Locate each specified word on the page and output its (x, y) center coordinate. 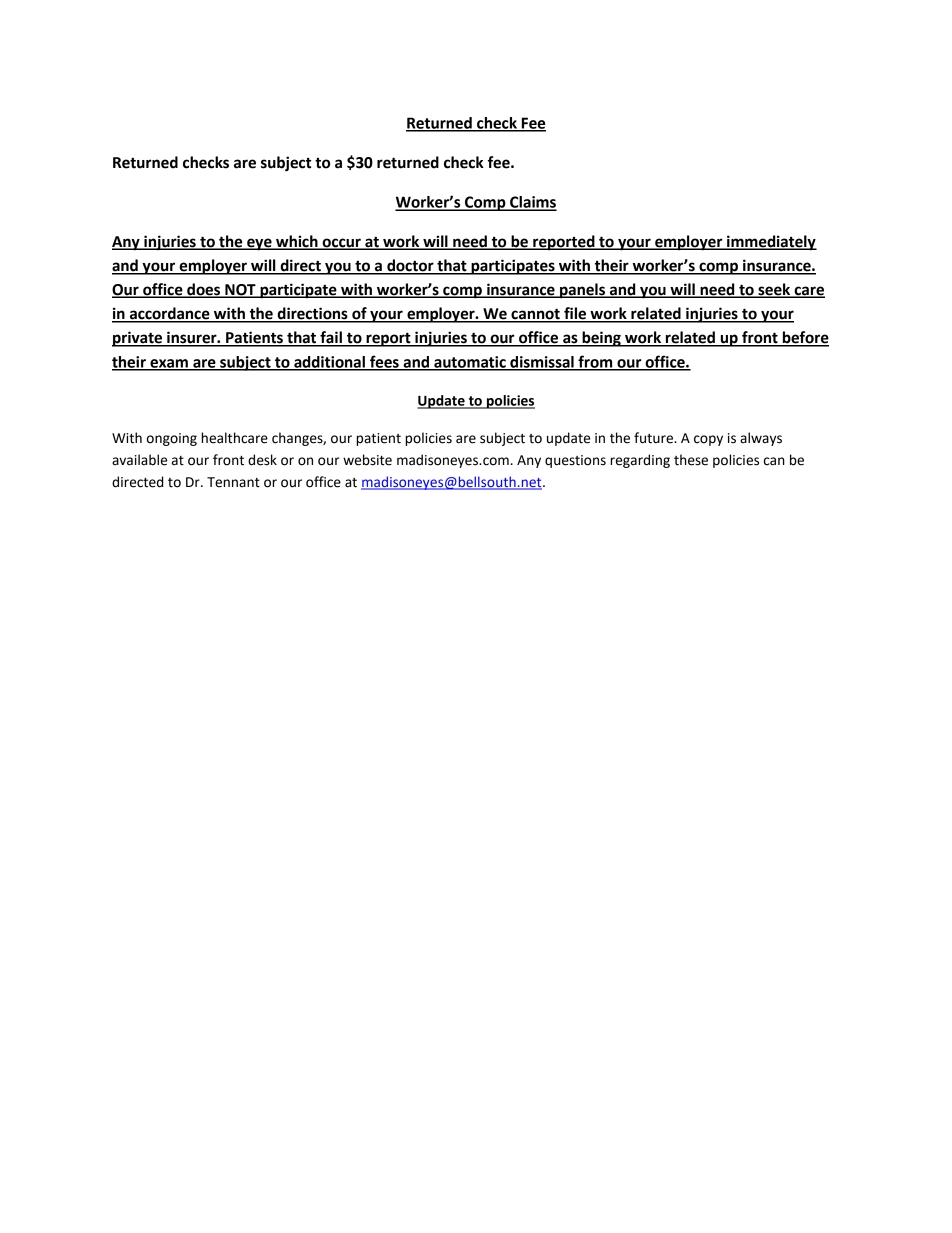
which (297, 242)
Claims (532, 203)
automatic (470, 363)
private (138, 339)
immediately (771, 243)
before (804, 338)
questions (575, 461)
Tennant (233, 482)
